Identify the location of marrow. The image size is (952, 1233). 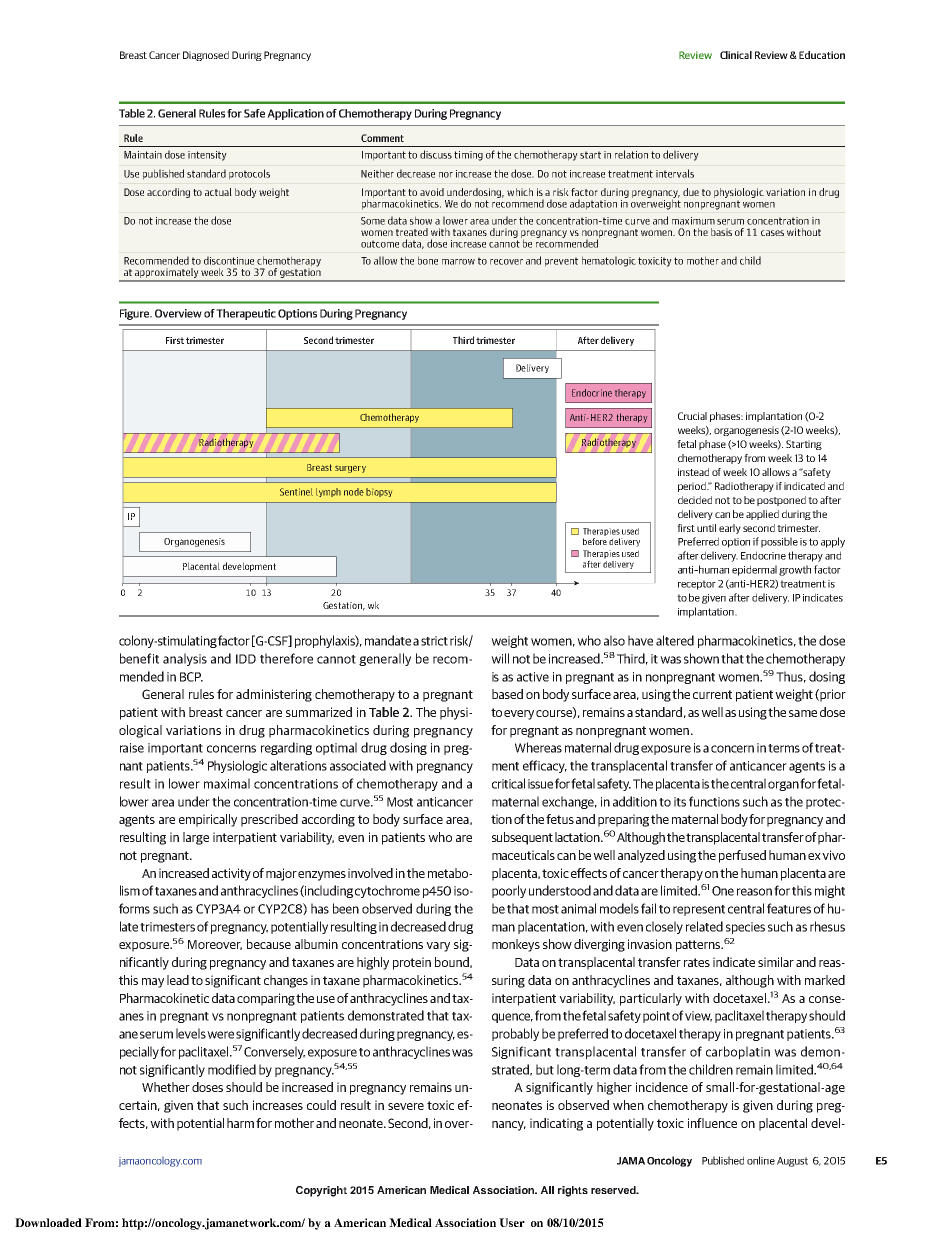
(458, 262).
